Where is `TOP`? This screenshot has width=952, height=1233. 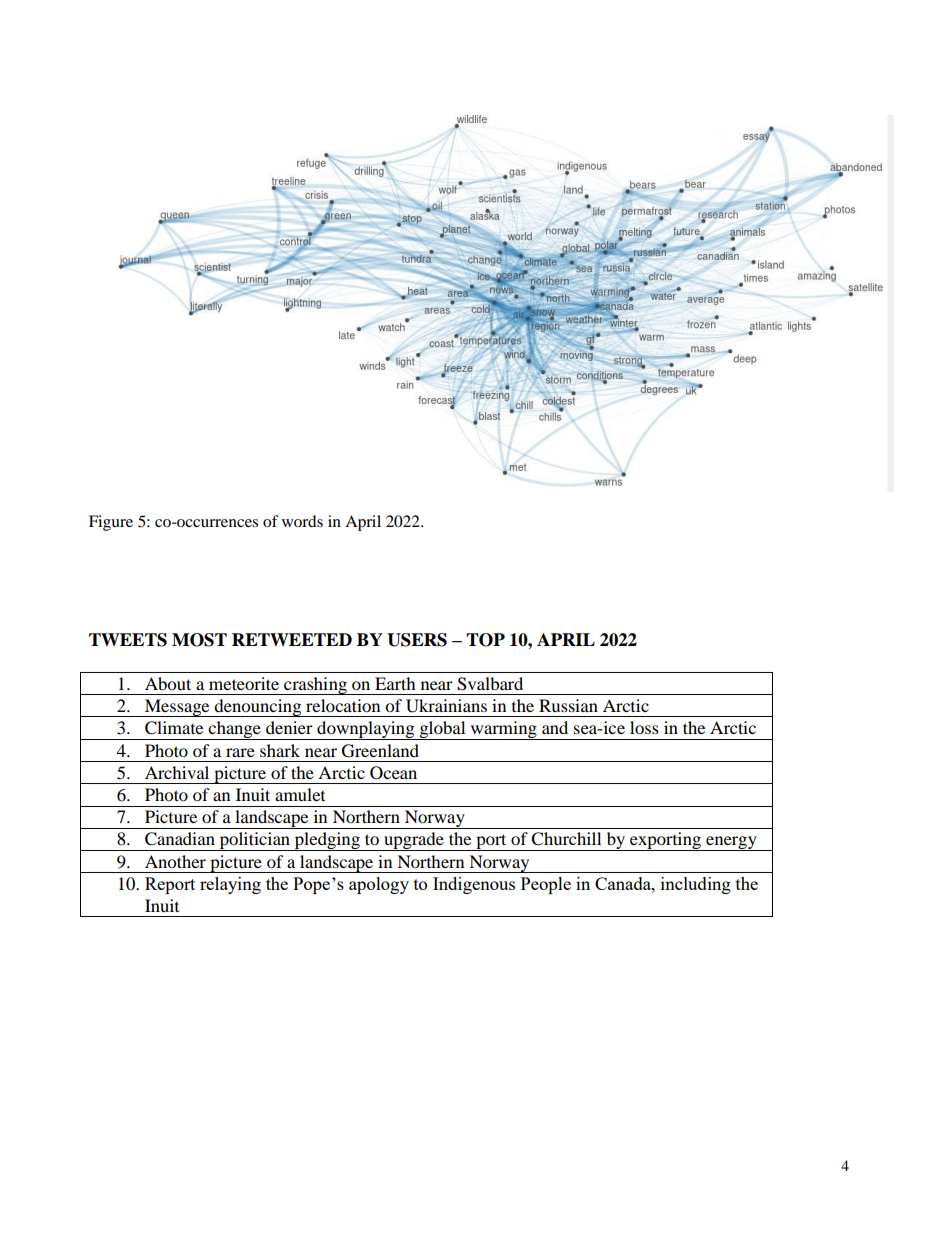
TOP is located at coordinates (485, 640).
